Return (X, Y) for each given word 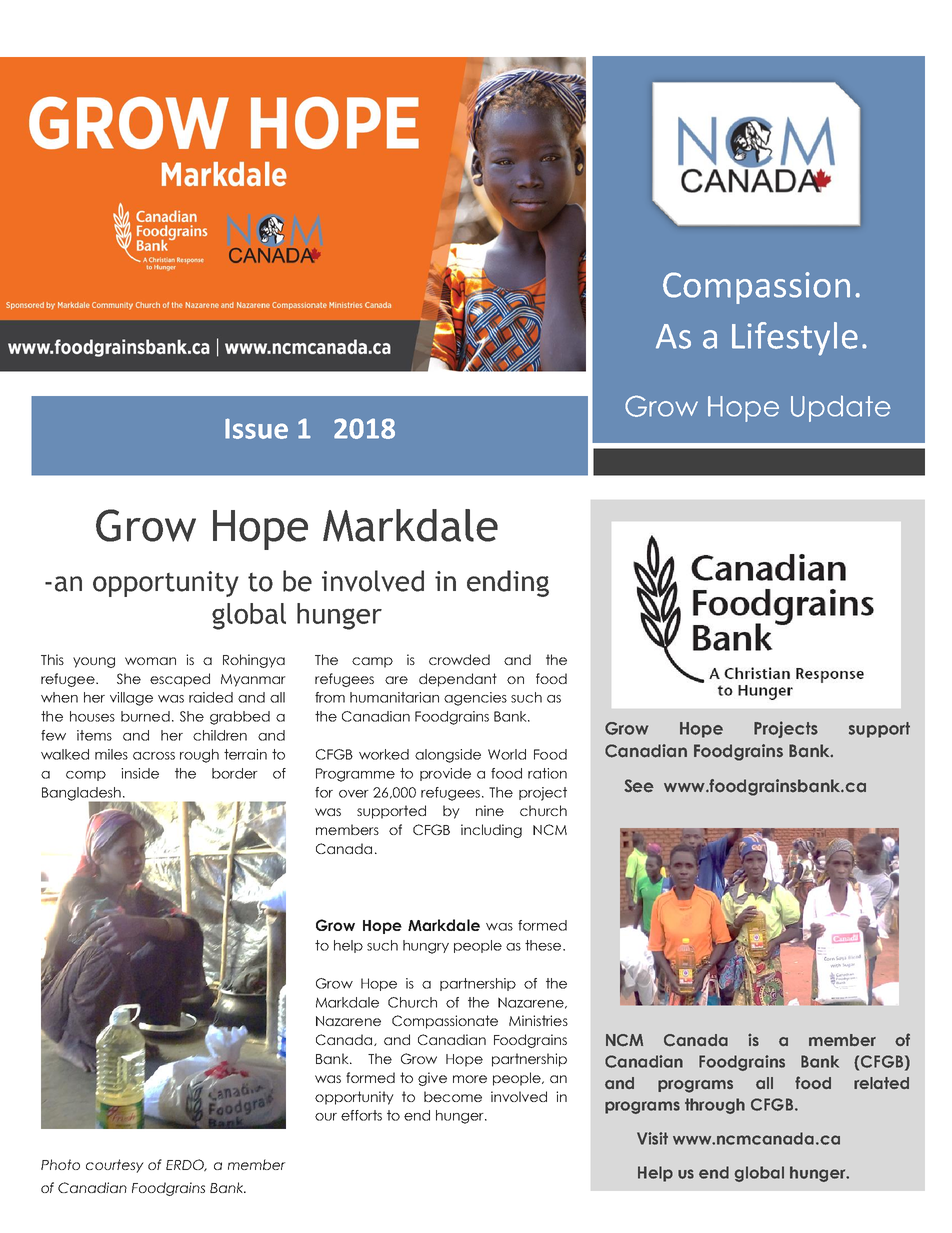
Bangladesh (82, 795)
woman (150, 661)
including (491, 831)
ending (508, 583)
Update (841, 408)
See (639, 786)
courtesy (115, 1166)
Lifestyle (795, 339)
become (453, 1096)
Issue (256, 428)
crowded (459, 659)
